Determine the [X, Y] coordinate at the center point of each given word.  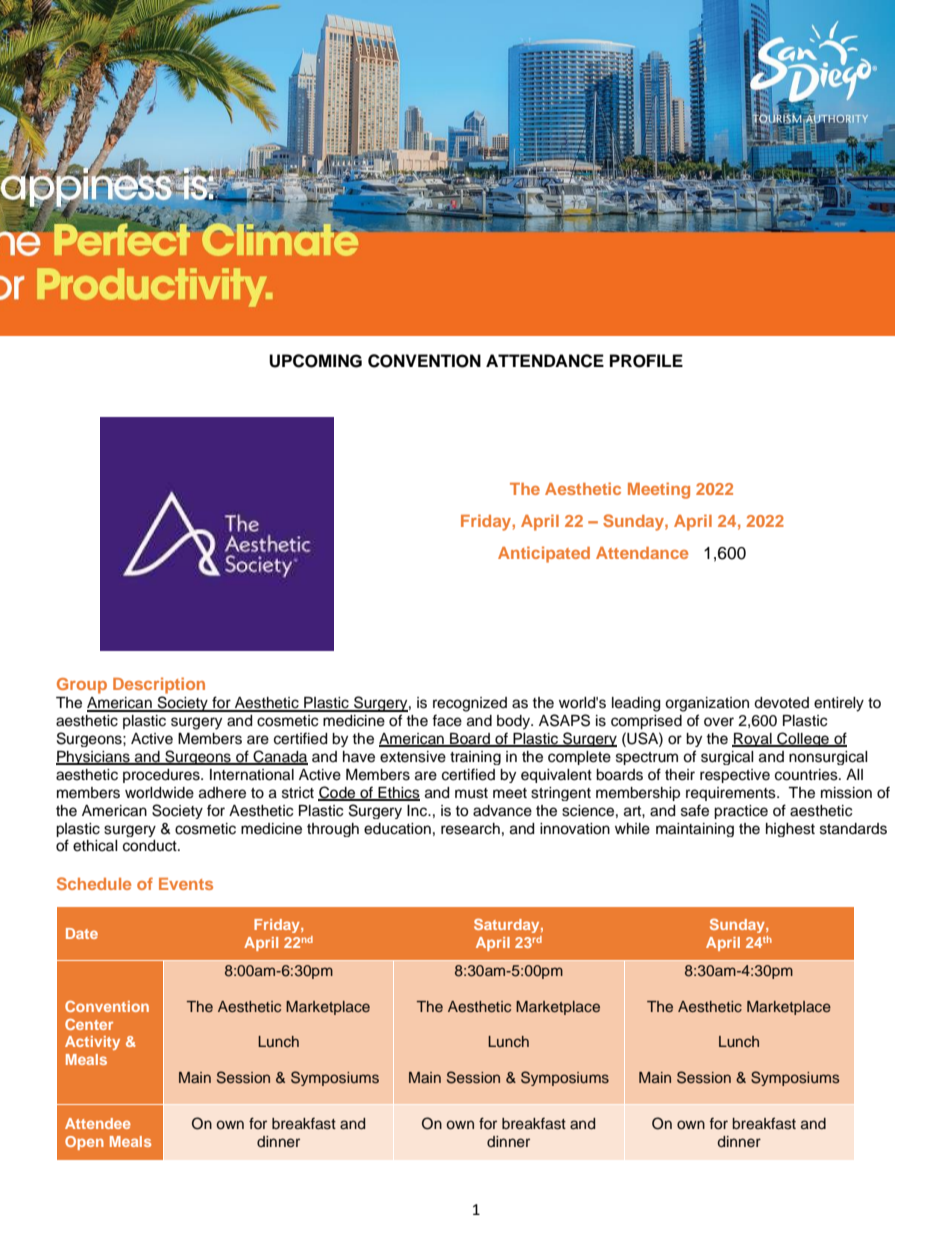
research [470, 829]
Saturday [508, 926]
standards [853, 829]
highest [790, 830]
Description [159, 685]
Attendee [98, 1123]
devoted [781, 703]
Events [186, 884]
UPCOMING [315, 361]
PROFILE [646, 361]
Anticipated [544, 554]
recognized [470, 704]
